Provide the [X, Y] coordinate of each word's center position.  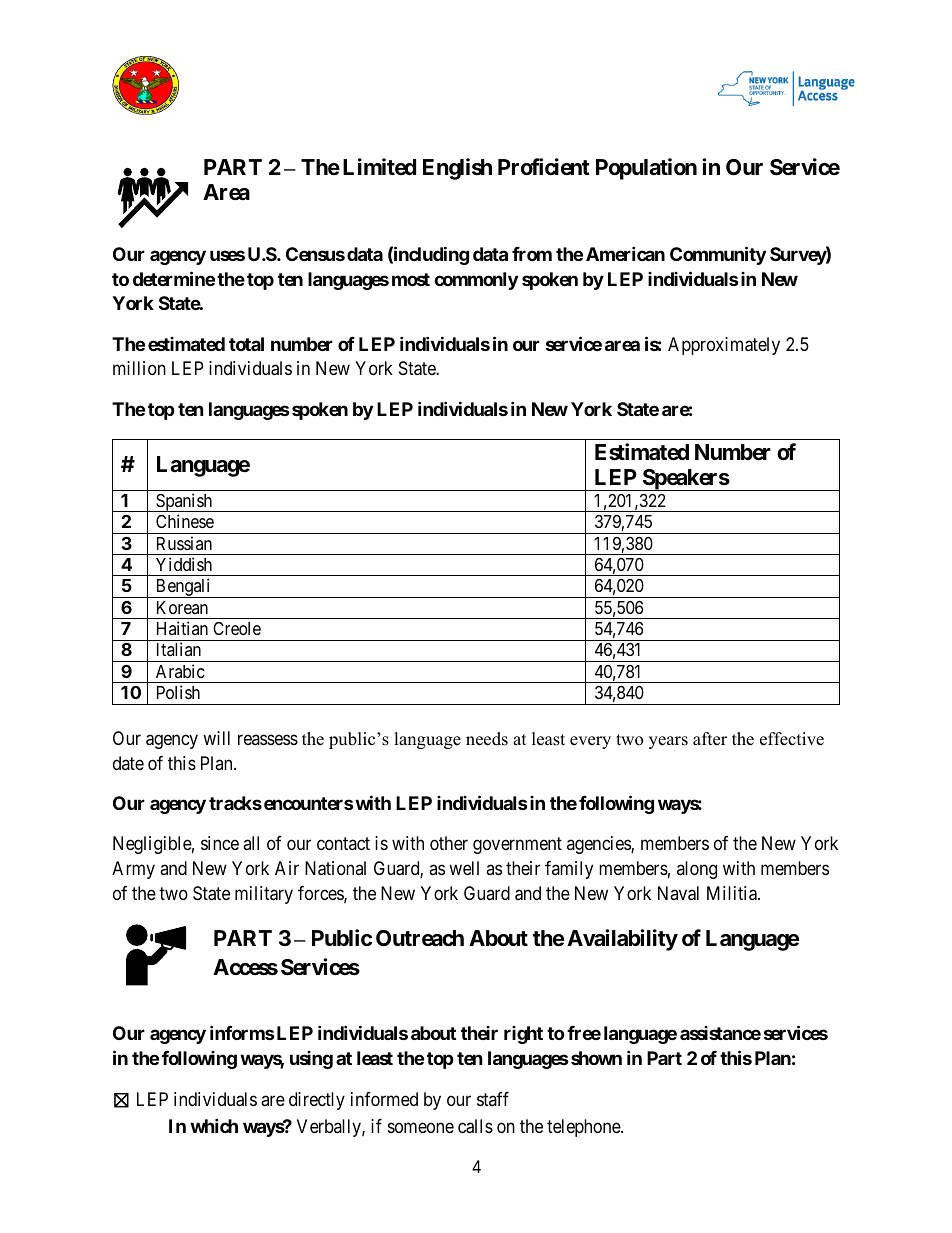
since [220, 843]
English [457, 169]
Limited [379, 166]
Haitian [182, 628]
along [697, 870]
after [710, 739]
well [464, 868]
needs [487, 739]
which [214, 1125]
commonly [476, 281]
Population [646, 169]
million [139, 368]
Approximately [724, 346]
